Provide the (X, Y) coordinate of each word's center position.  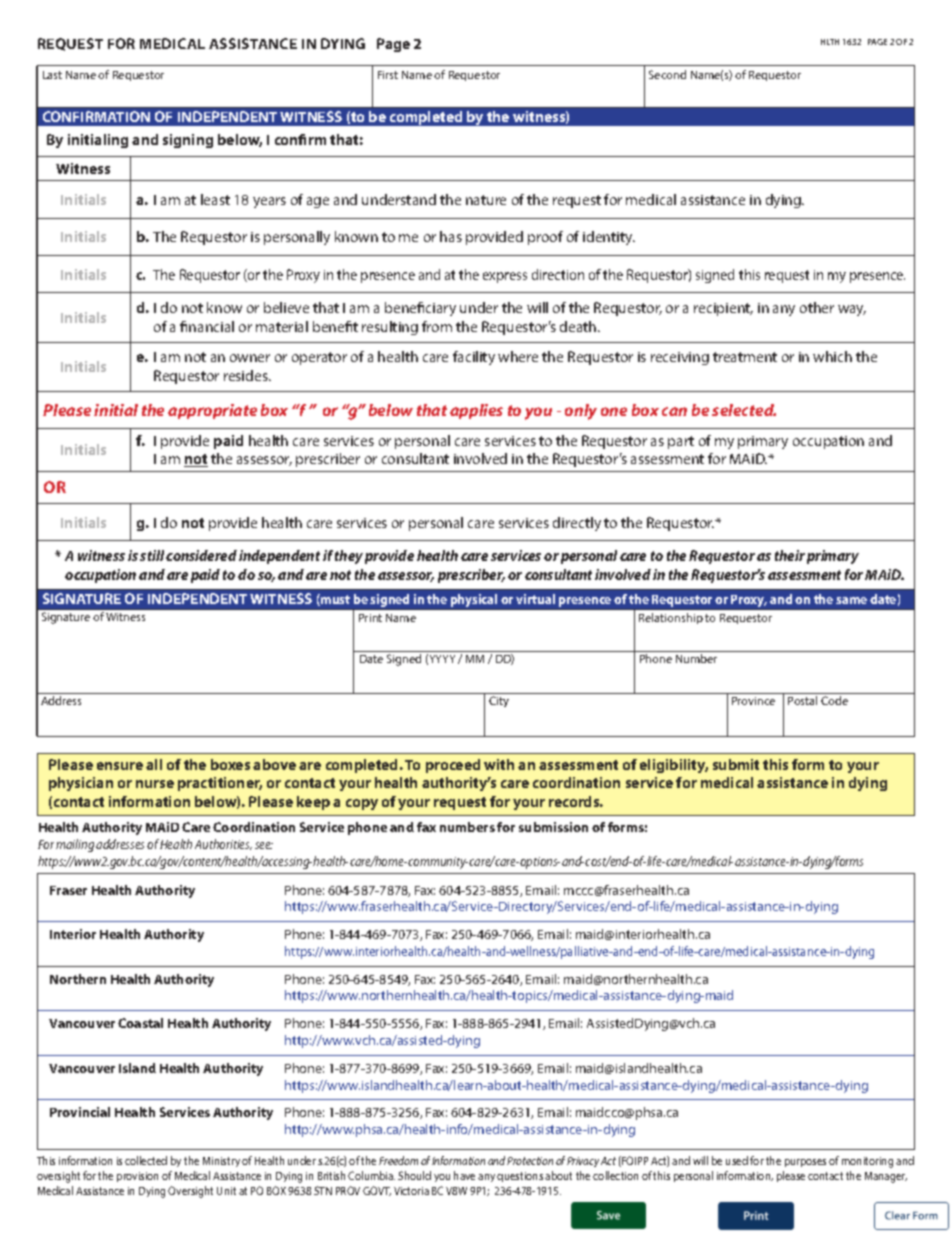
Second (667, 74)
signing (188, 141)
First (388, 75)
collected (146, 1160)
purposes (805, 1163)
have (464, 1175)
